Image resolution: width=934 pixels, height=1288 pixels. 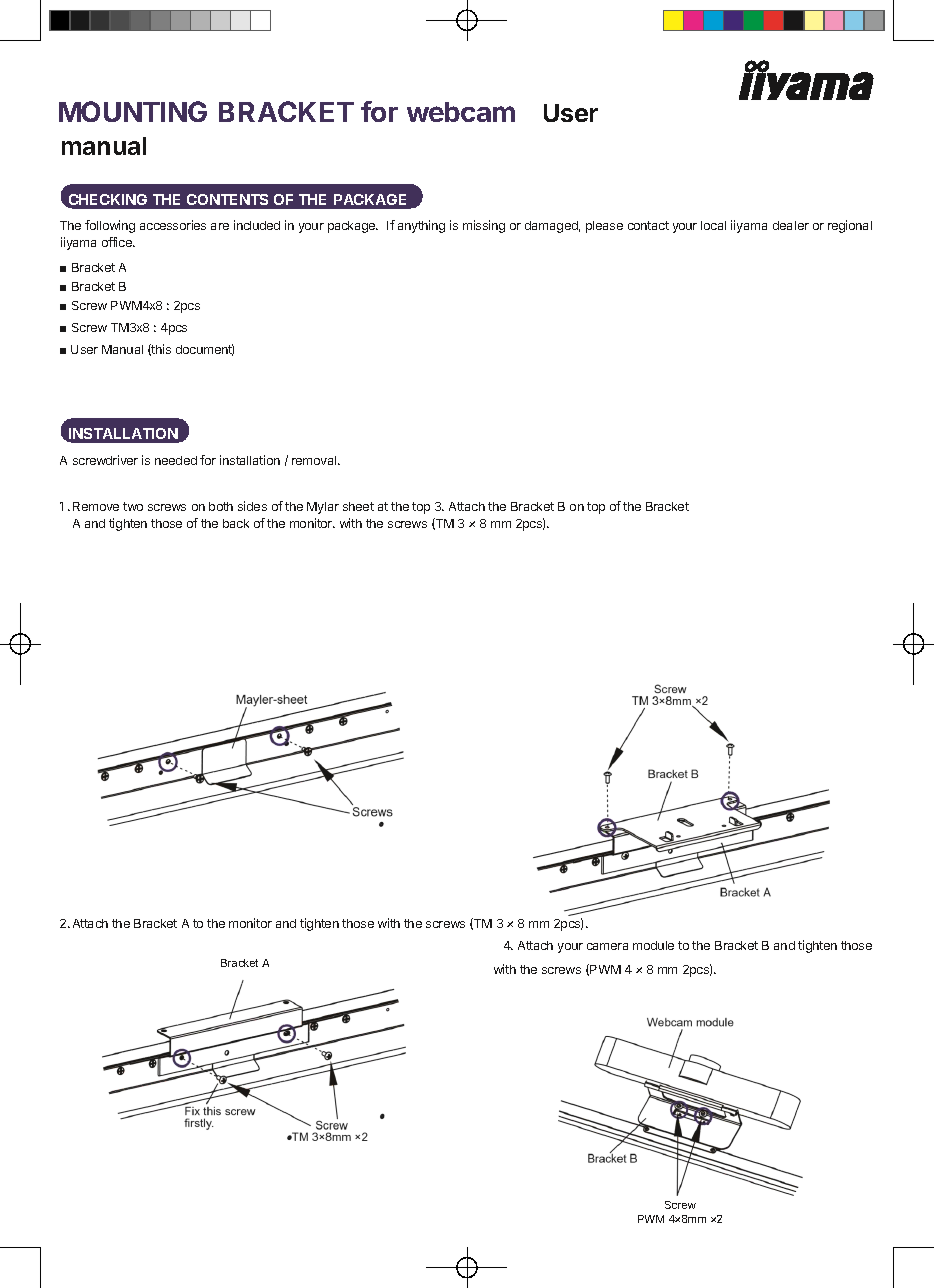 I want to click on back, so click(x=236, y=523).
